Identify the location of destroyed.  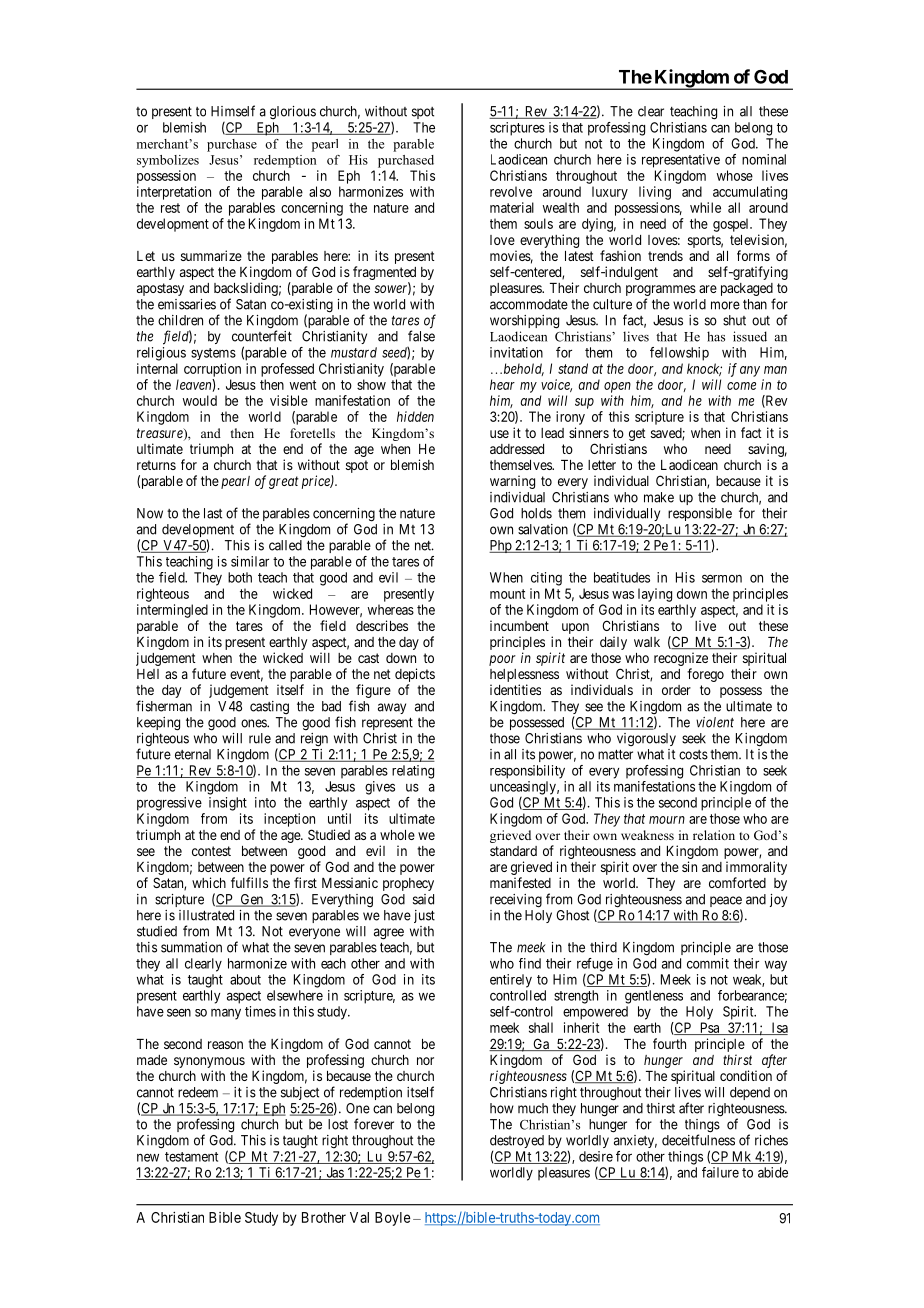
(517, 1143).
